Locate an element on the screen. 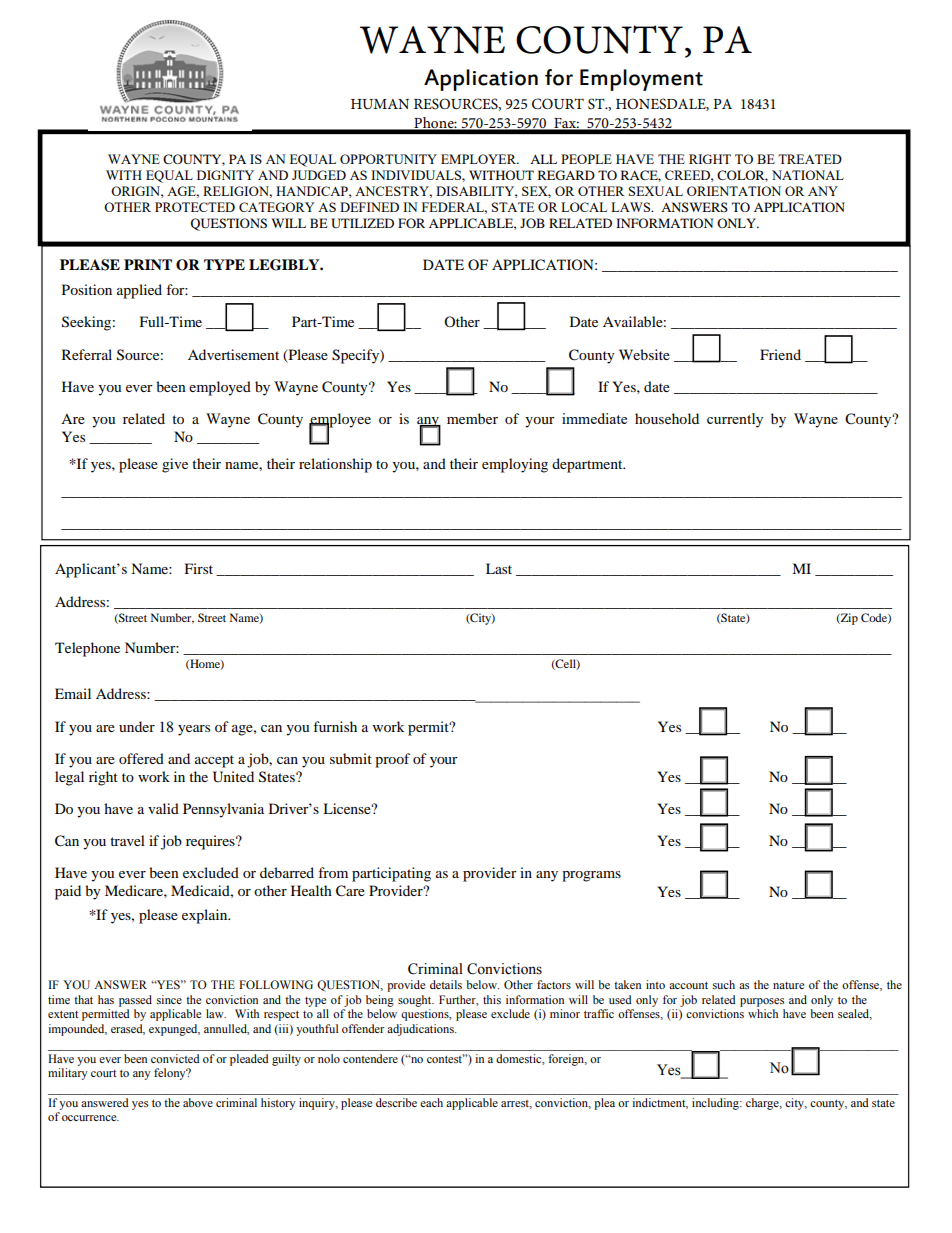 The image size is (952, 1233). programs is located at coordinates (591, 876).
